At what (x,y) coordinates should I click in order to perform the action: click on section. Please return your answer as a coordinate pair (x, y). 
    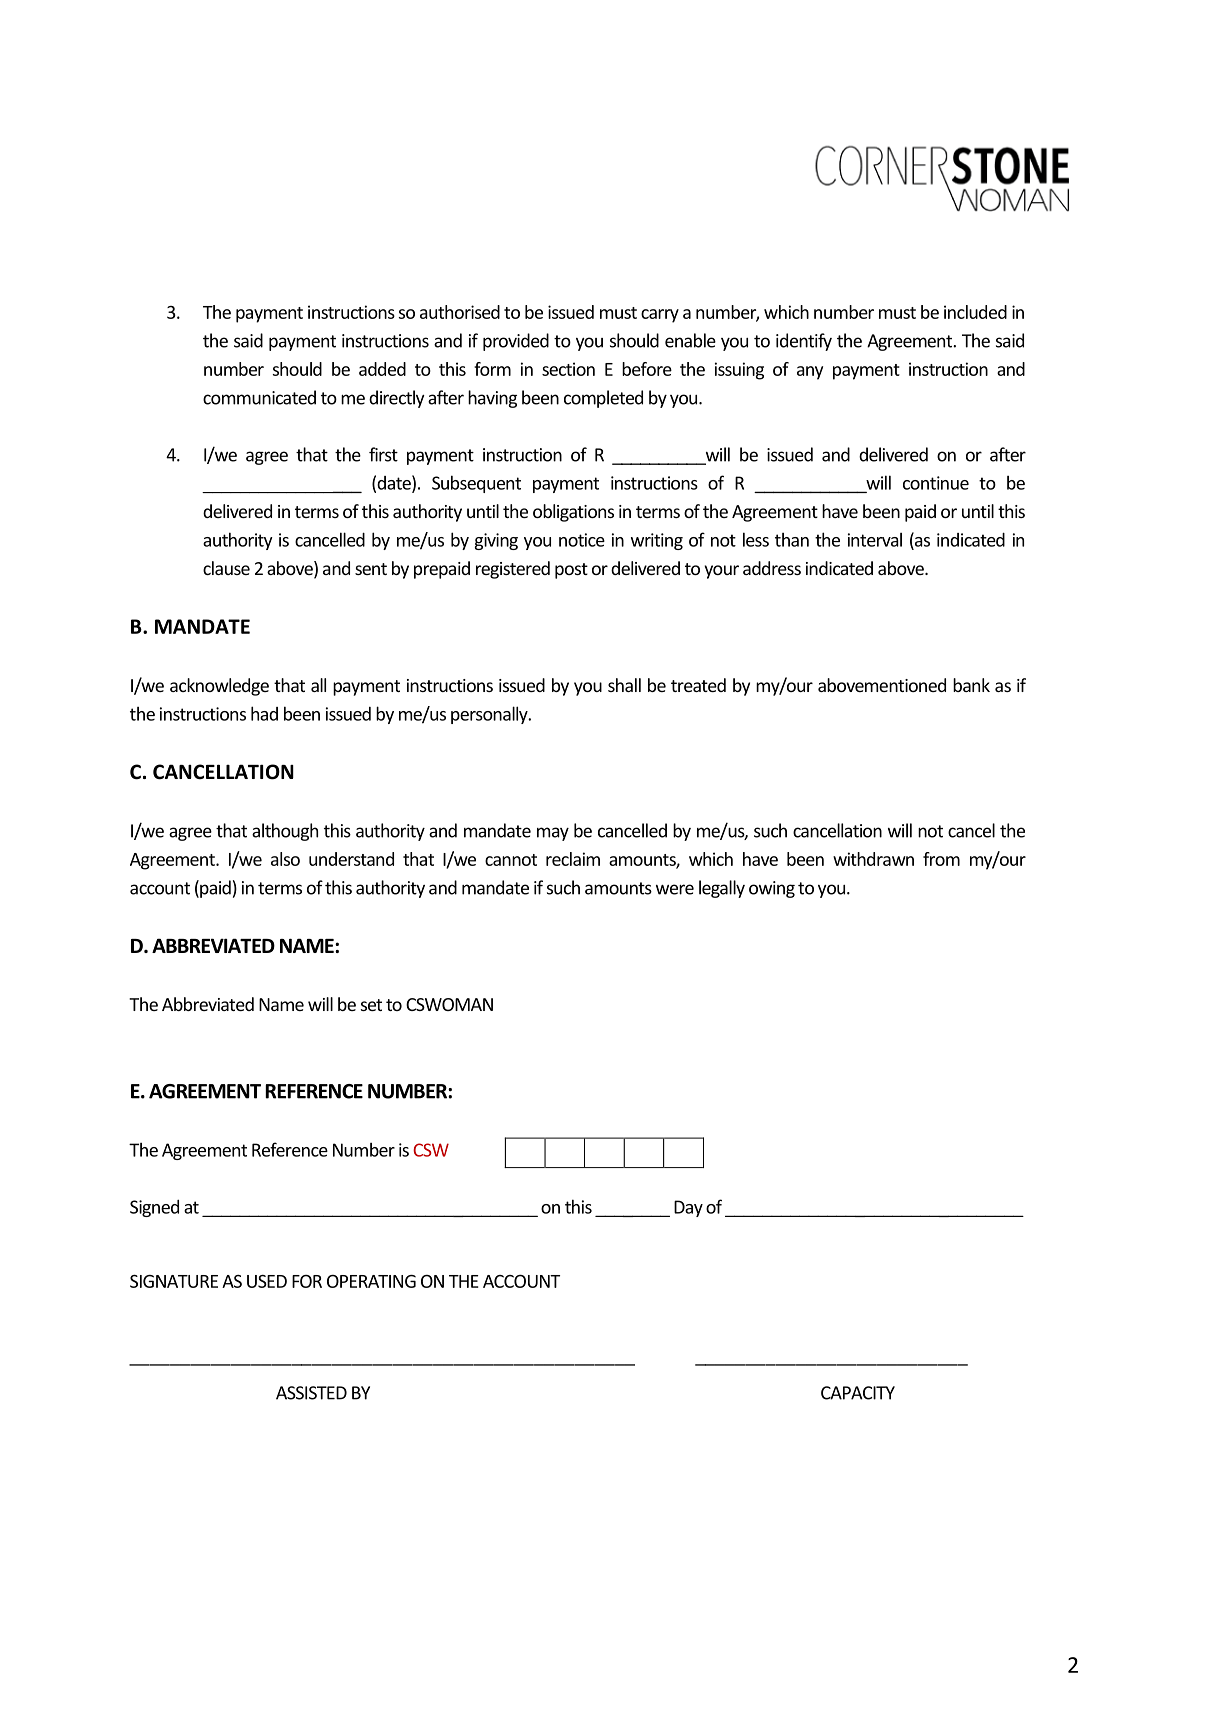
    Looking at the image, I should click on (568, 369).
